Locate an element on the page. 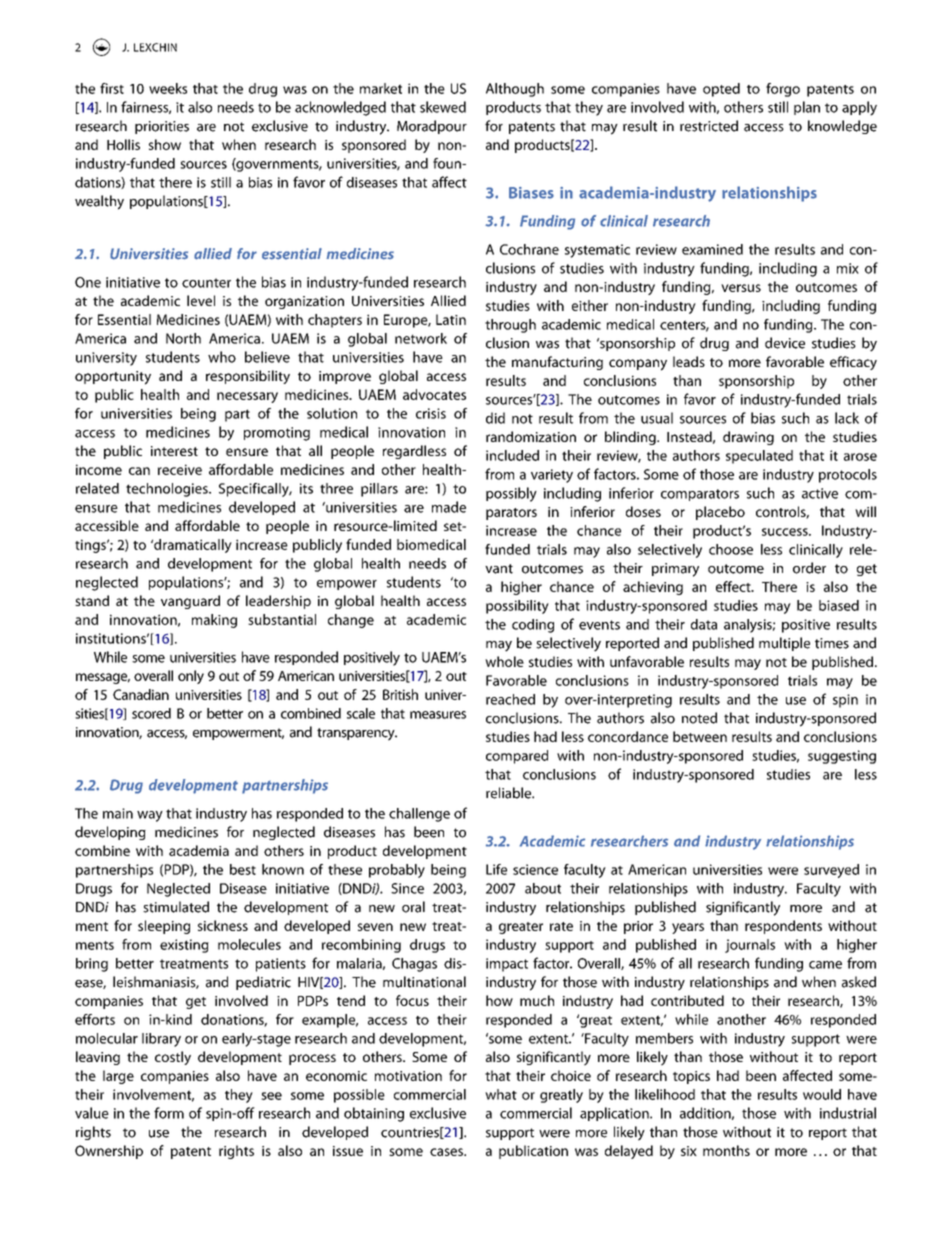 The width and height of the page is (952, 1240). motivation is located at coordinates (408, 1076).
